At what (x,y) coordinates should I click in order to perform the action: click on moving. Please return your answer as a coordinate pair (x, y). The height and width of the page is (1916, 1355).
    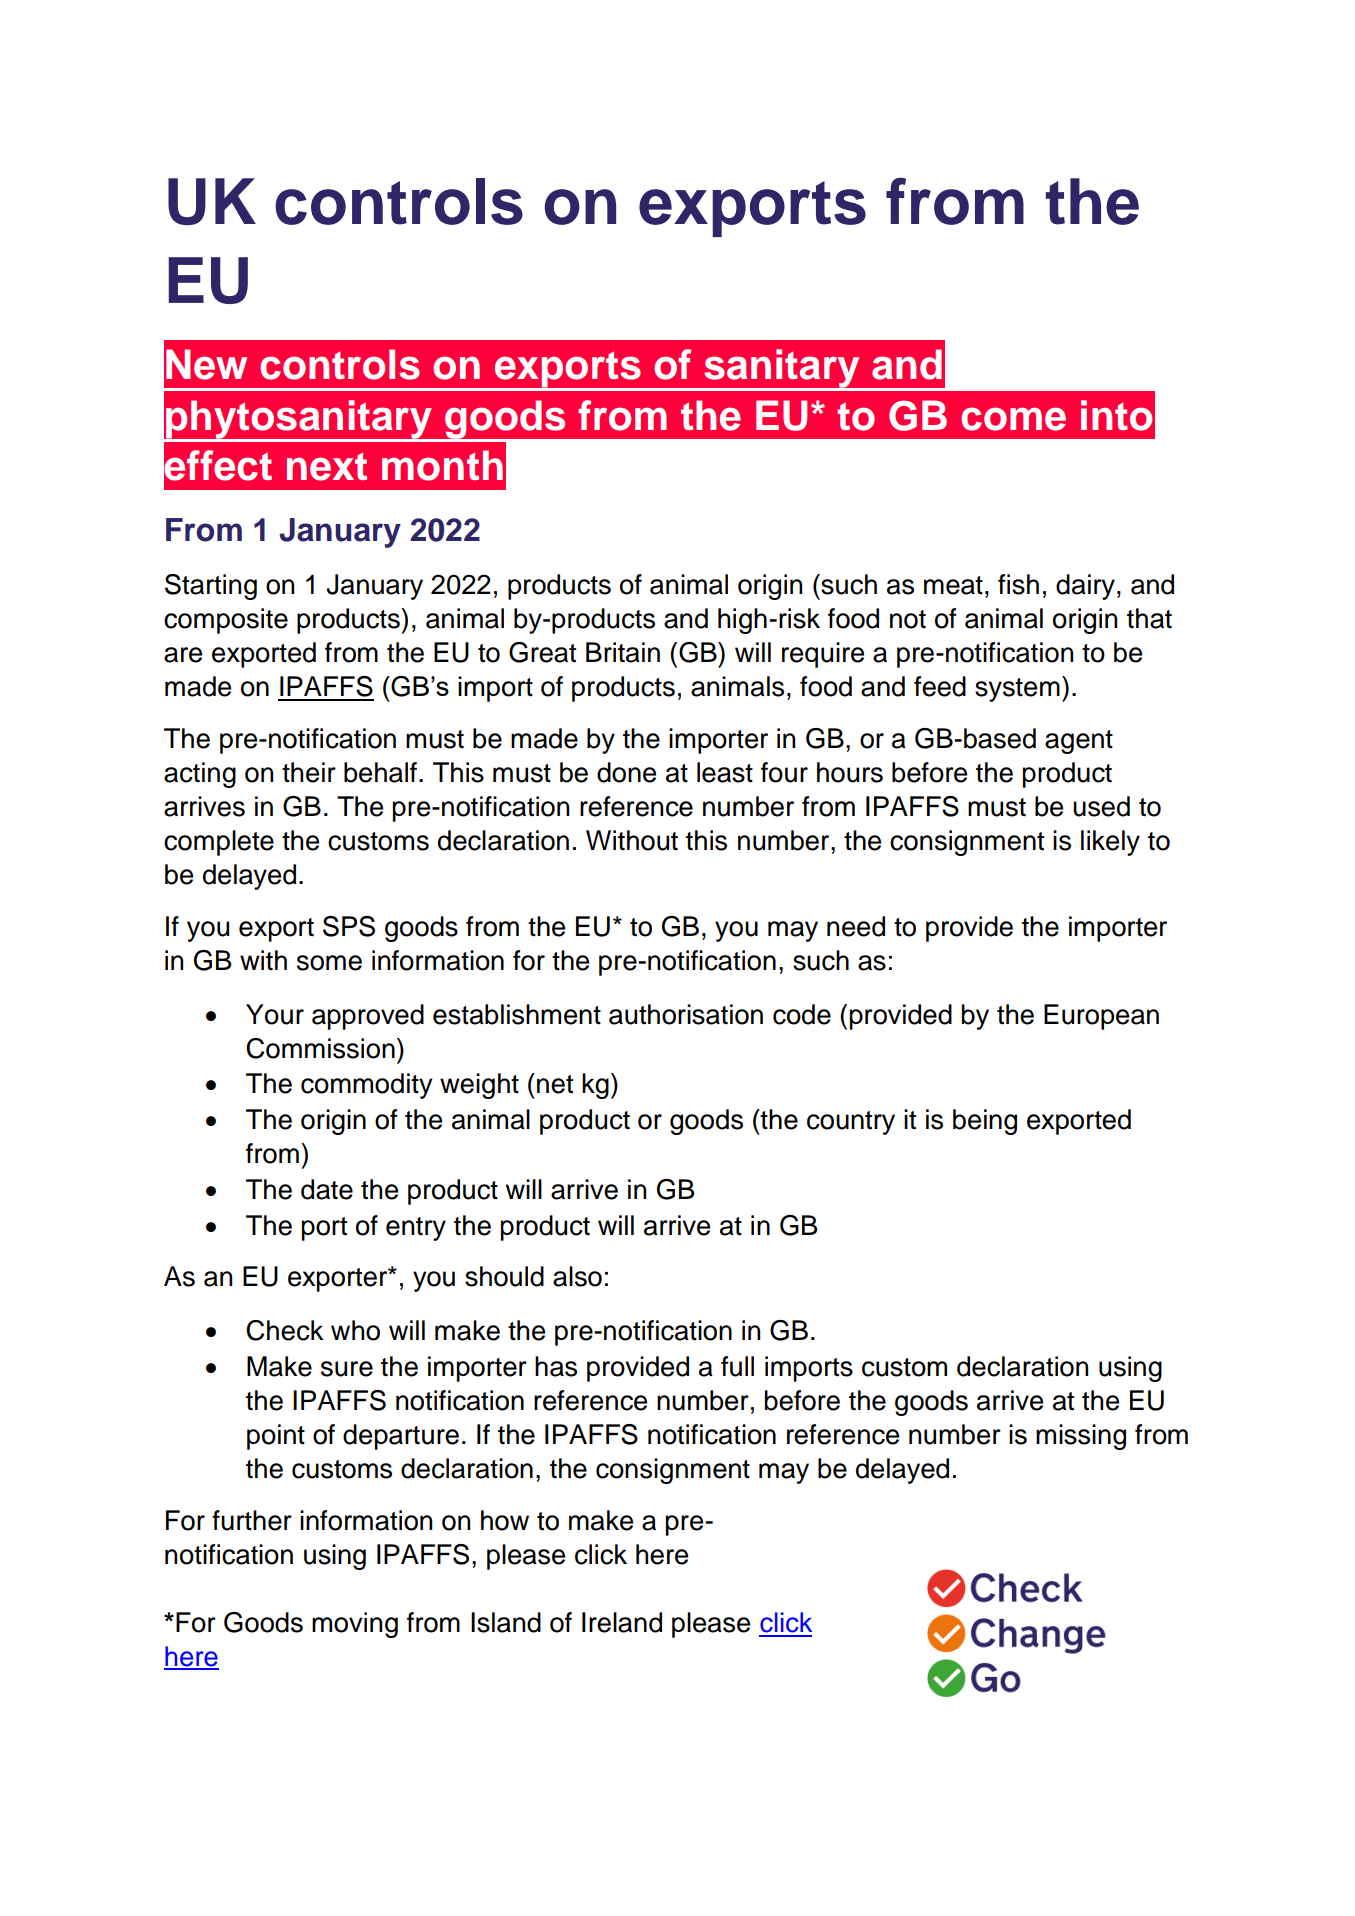
    Looking at the image, I should click on (355, 1625).
